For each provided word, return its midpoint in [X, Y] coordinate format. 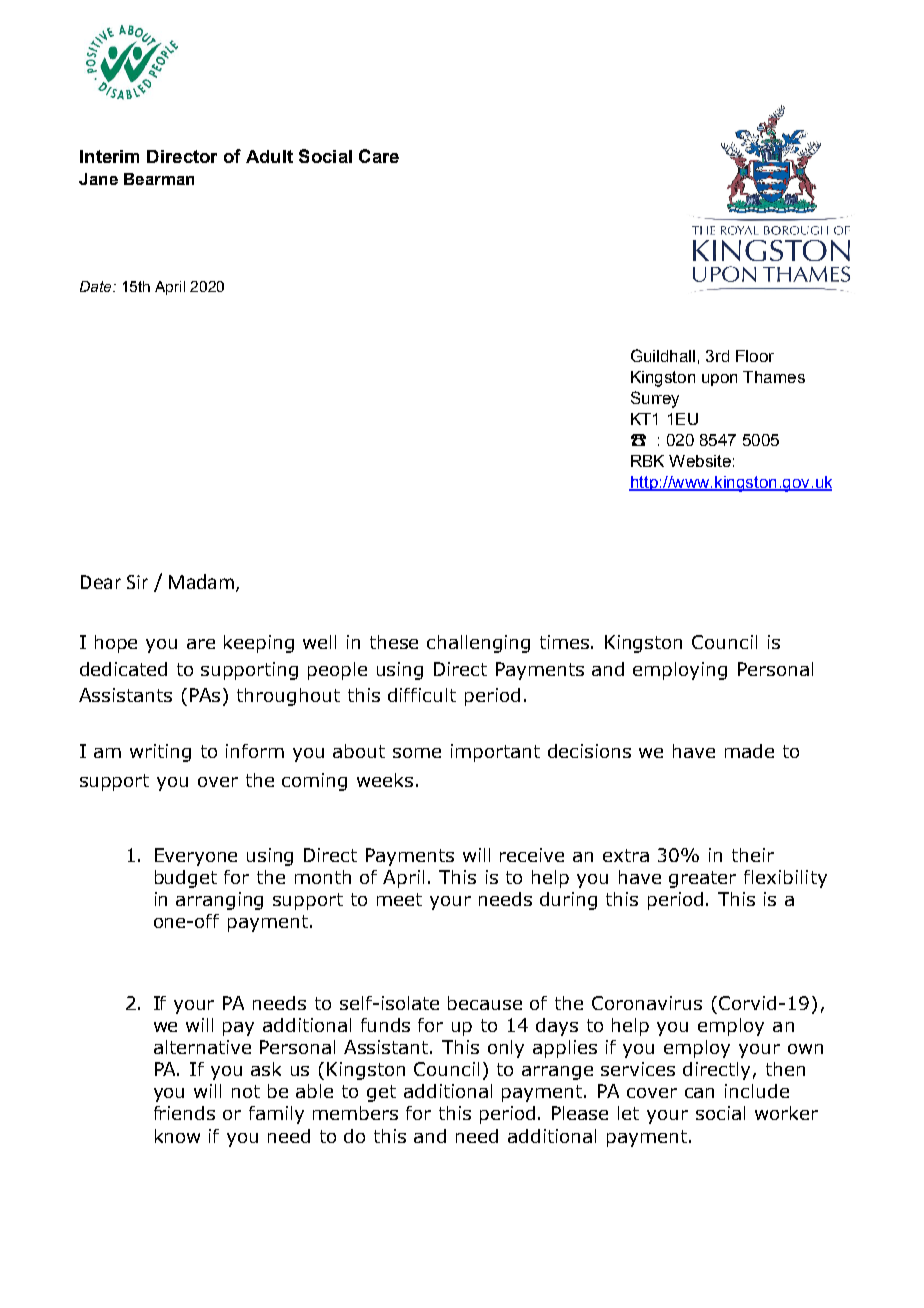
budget [186, 879]
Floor [755, 356]
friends [184, 1113]
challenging [478, 644]
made [749, 751]
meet [399, 899]
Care [379, 156]
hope [116, 644]
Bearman [159, 179]
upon [719, 380]
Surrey [655, 399]
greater [702, 879]
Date [97, 286]
